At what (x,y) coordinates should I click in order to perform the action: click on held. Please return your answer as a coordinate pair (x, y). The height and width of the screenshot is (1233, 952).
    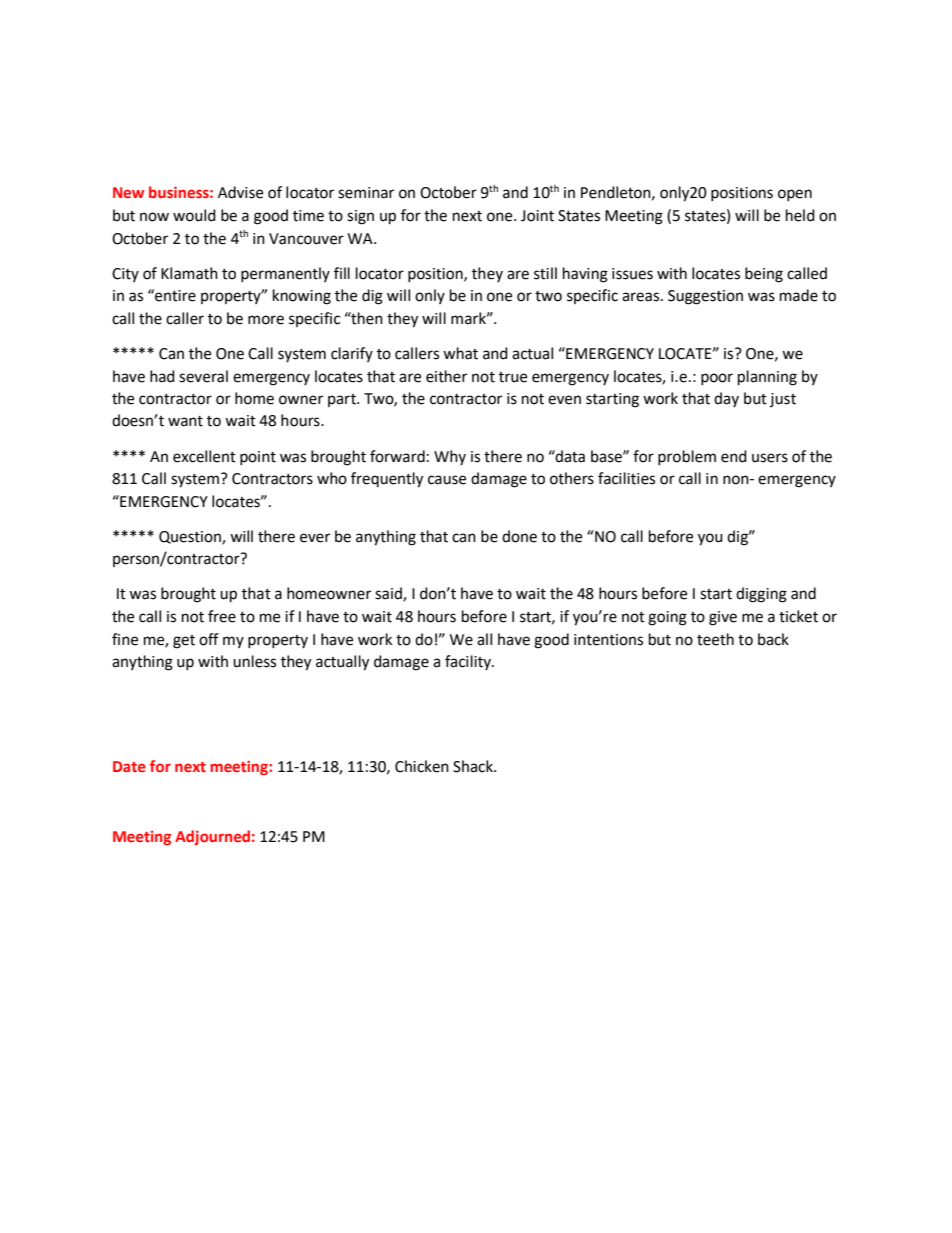
    Looking at the image, I should click on (800, 215).
